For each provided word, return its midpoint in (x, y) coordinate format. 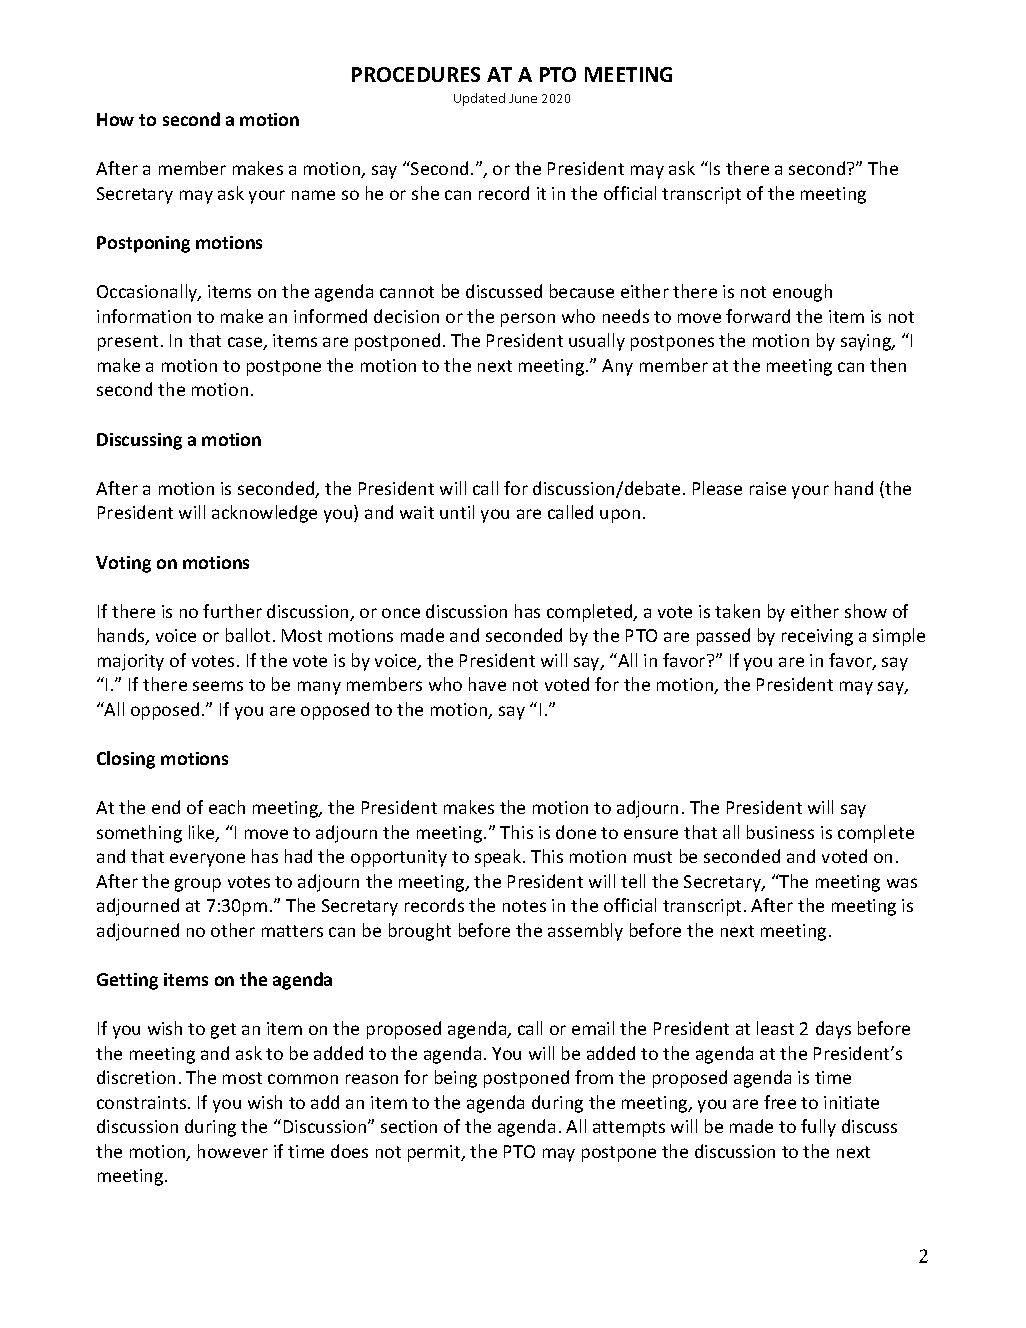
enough (802, 293)
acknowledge (264, 514)
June (523, 98)
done (576, 832)
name (313, 195)
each (227, 807)
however (233, 1151)
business (780, 832)
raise (768, 488)
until (457, 512)
